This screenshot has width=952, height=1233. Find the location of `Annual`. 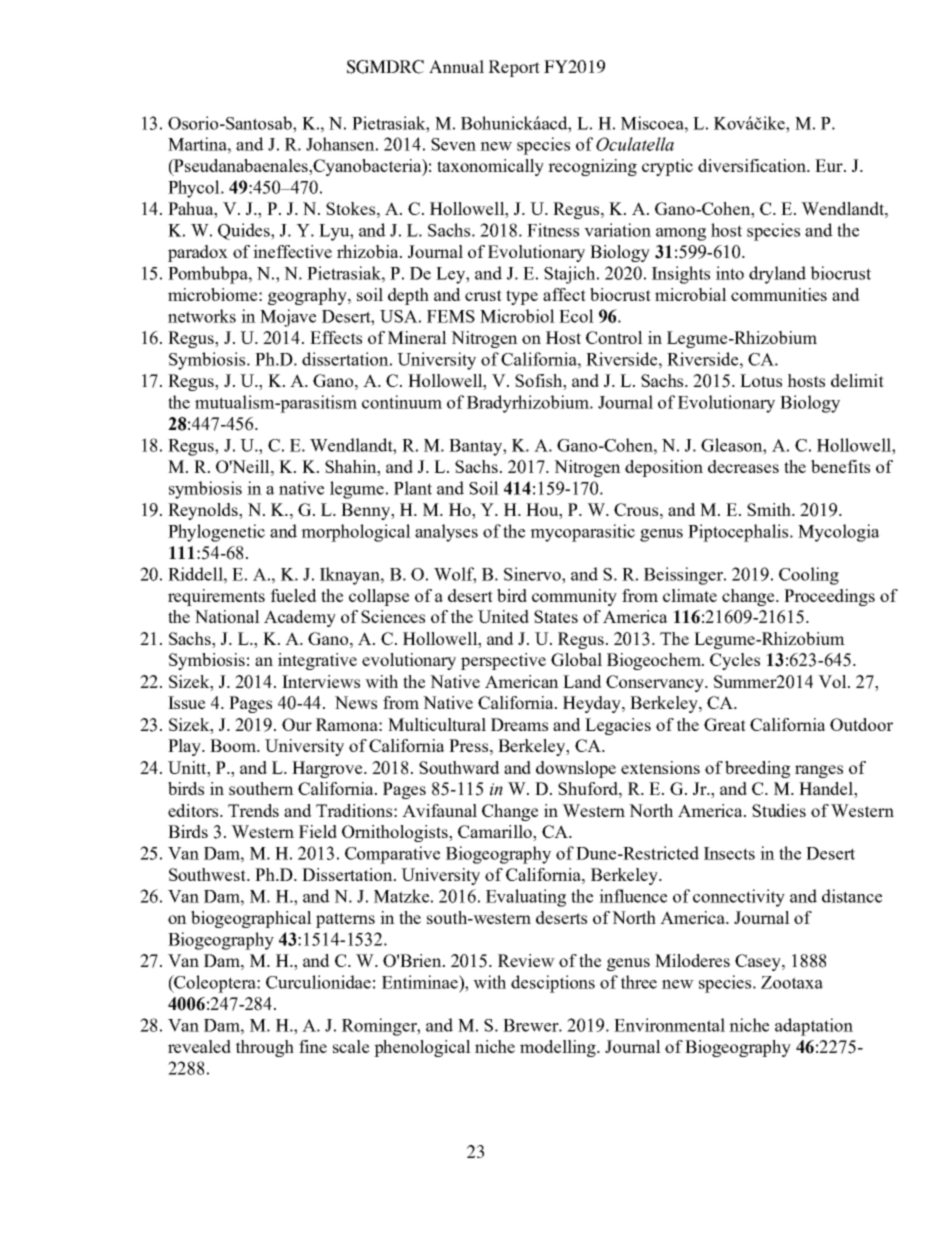

Annual is located at coordinates (456, 66).
